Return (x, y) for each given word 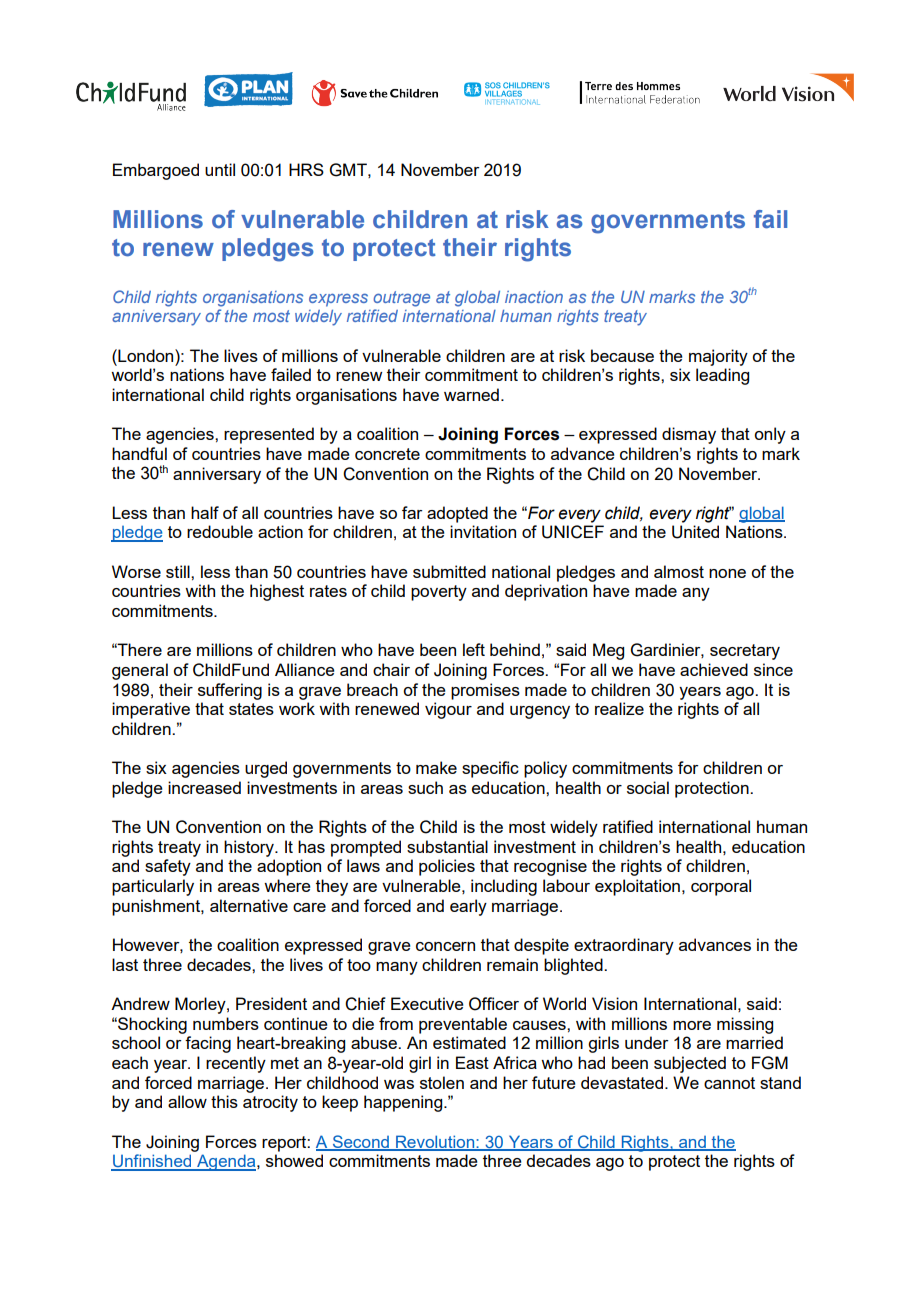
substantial (447, 846)
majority (718, 357)
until (220, 169)
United (695, 532)
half (205, 512)
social (648, 787)
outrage (401, 299)
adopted (457, 514)
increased (204, 787)
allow (187, 1101)
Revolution (435, 1142)
